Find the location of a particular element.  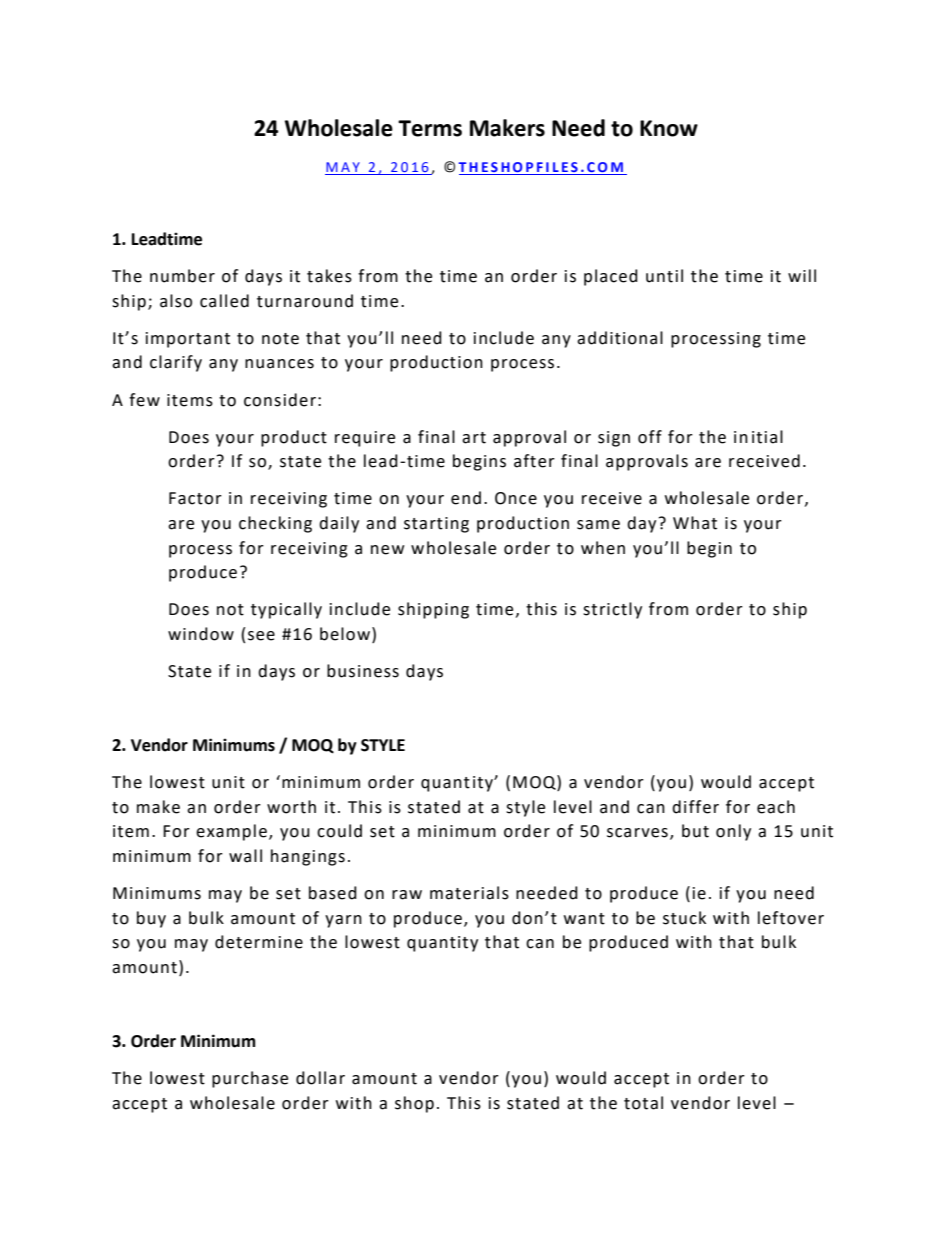

materials is located at coordinates (469, 893).
